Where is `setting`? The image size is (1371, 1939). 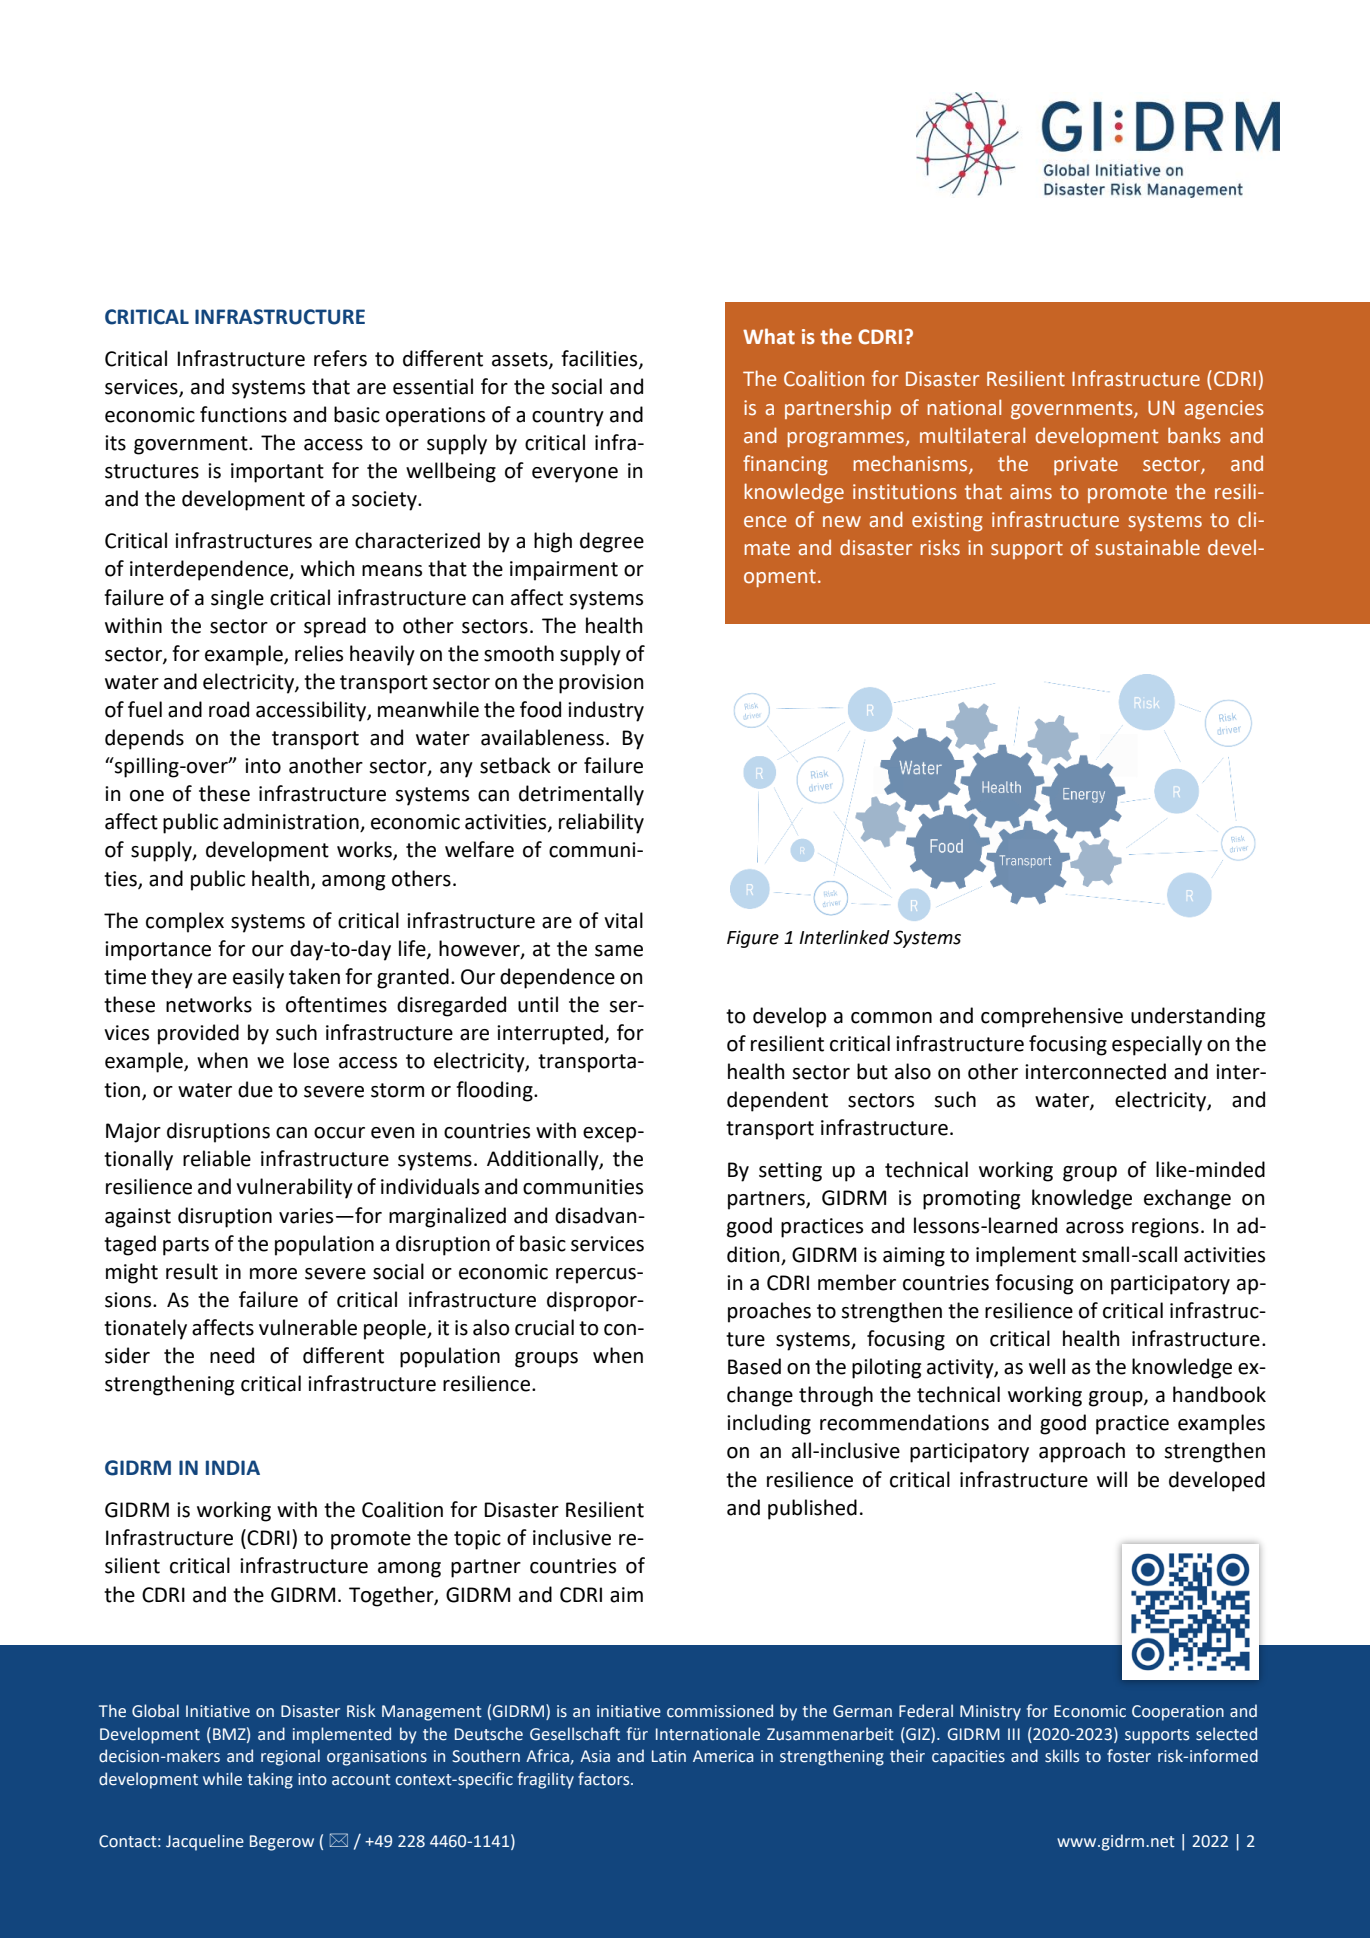
setting is located at coordinates (790, 1172).
